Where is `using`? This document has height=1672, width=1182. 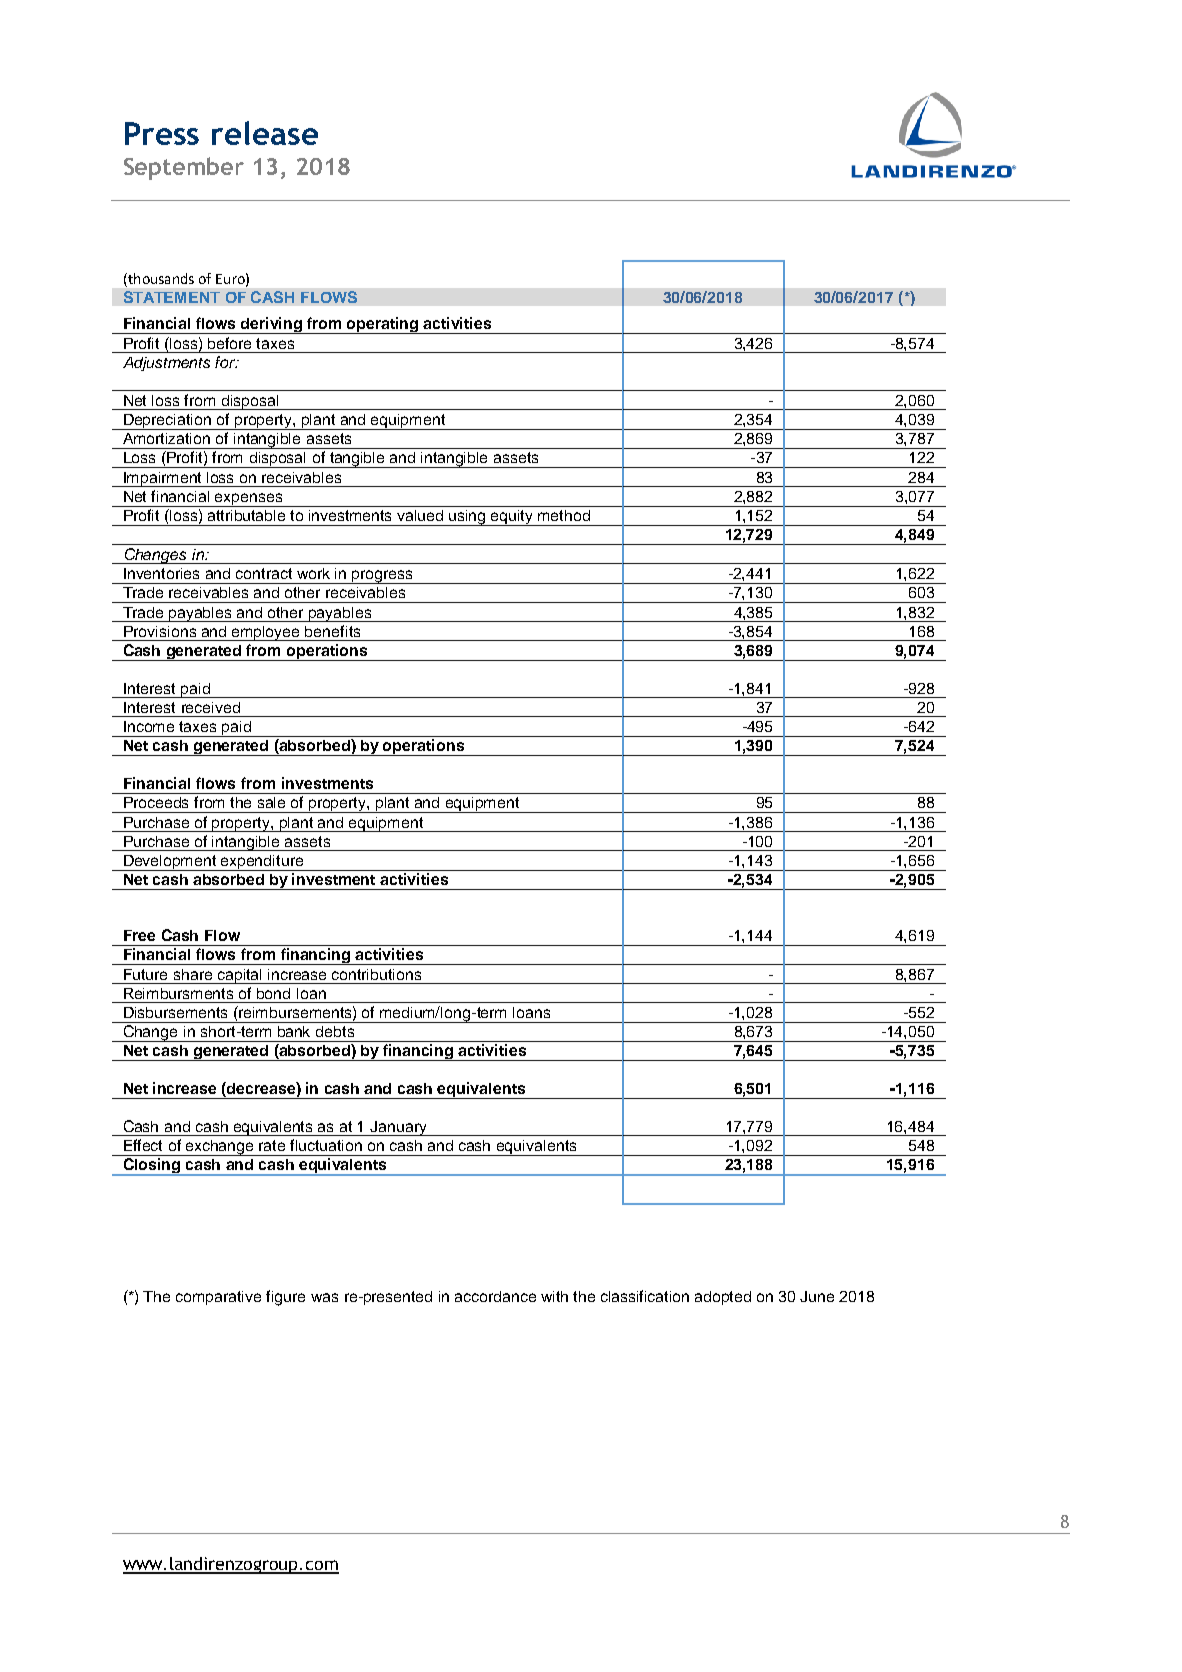
using is located at coordinates (468, 518).
